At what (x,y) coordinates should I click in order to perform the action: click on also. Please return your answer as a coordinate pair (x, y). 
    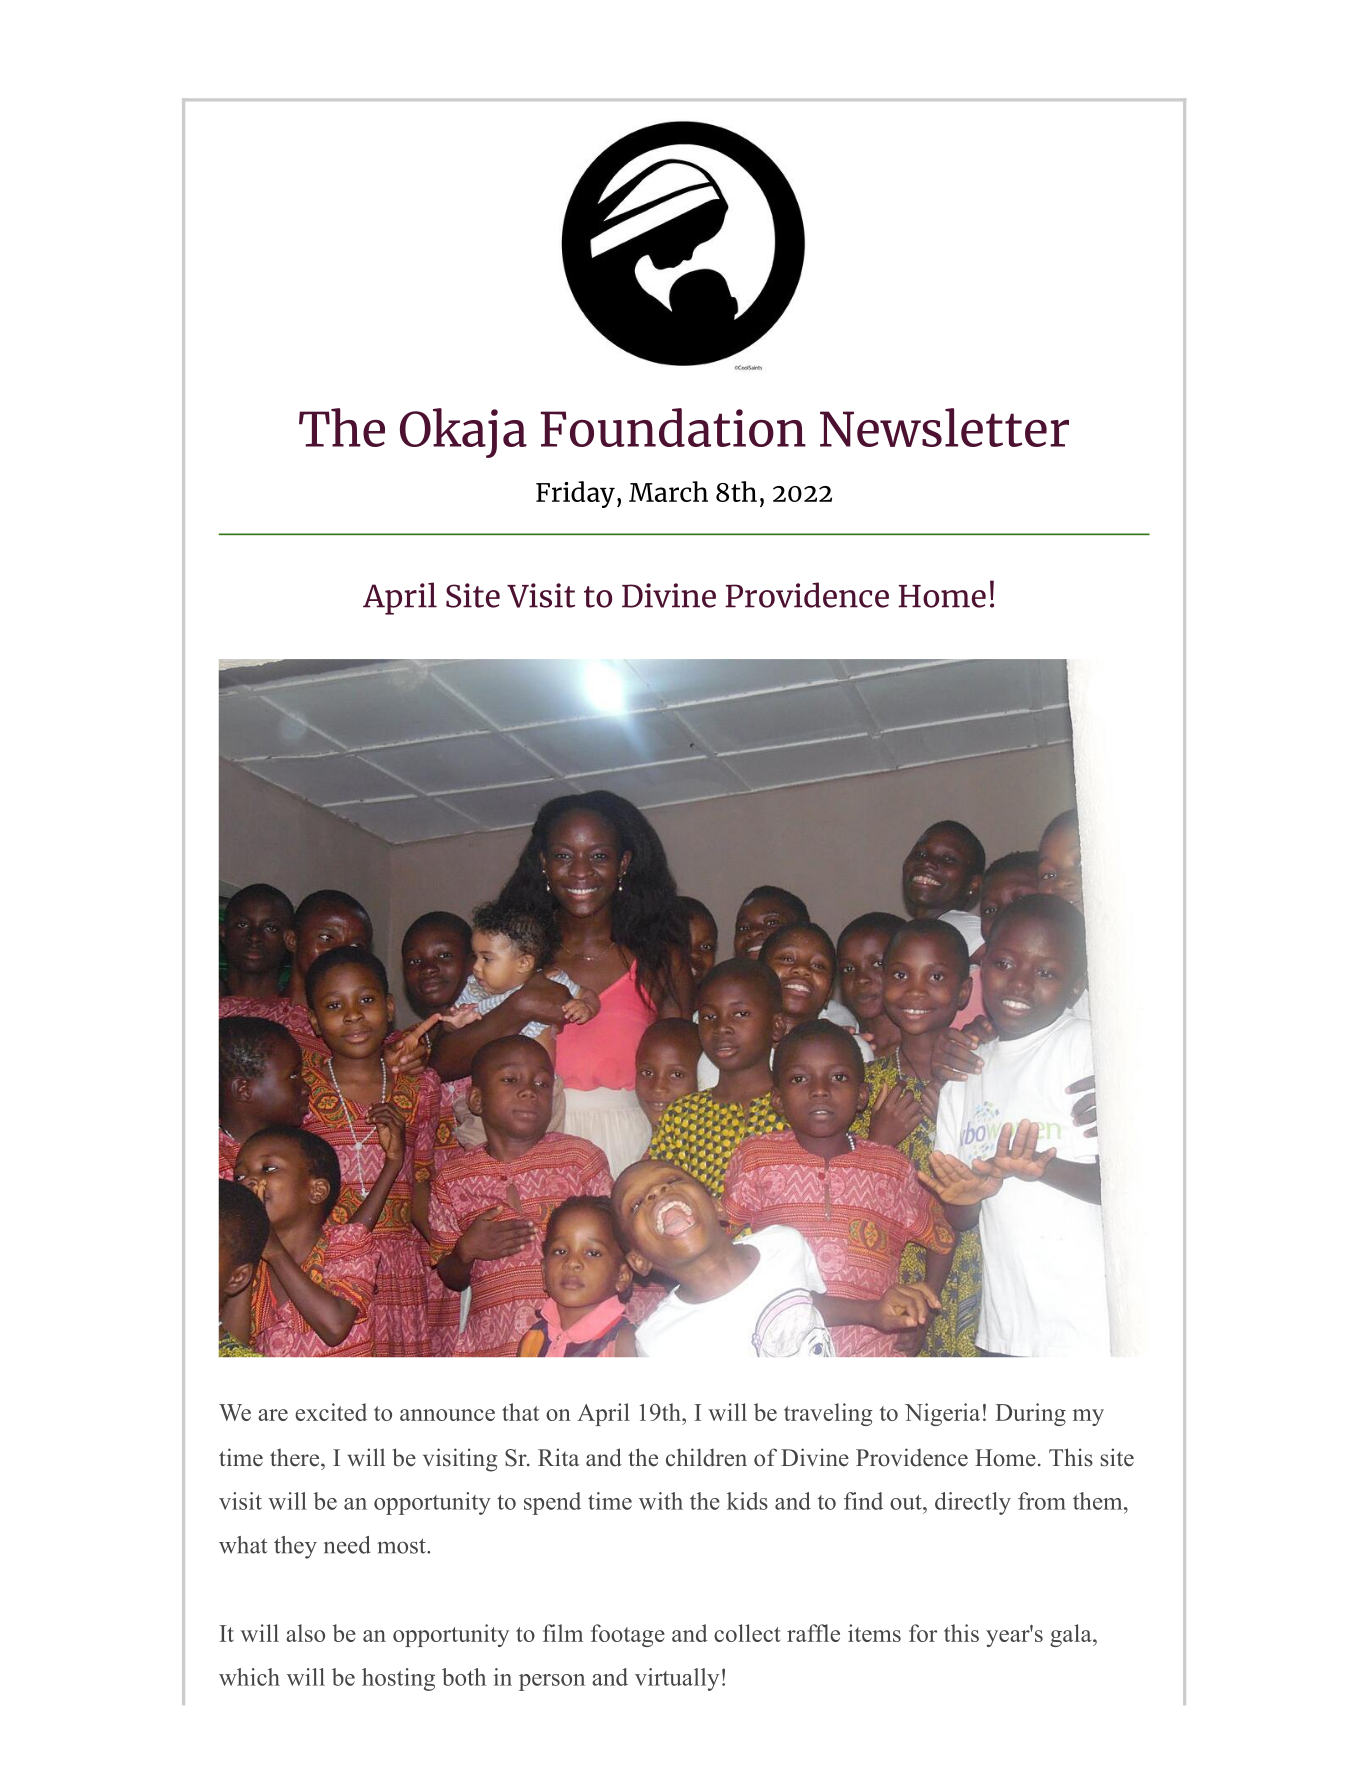
    Looking at the image, I should click on (305, 1633).
